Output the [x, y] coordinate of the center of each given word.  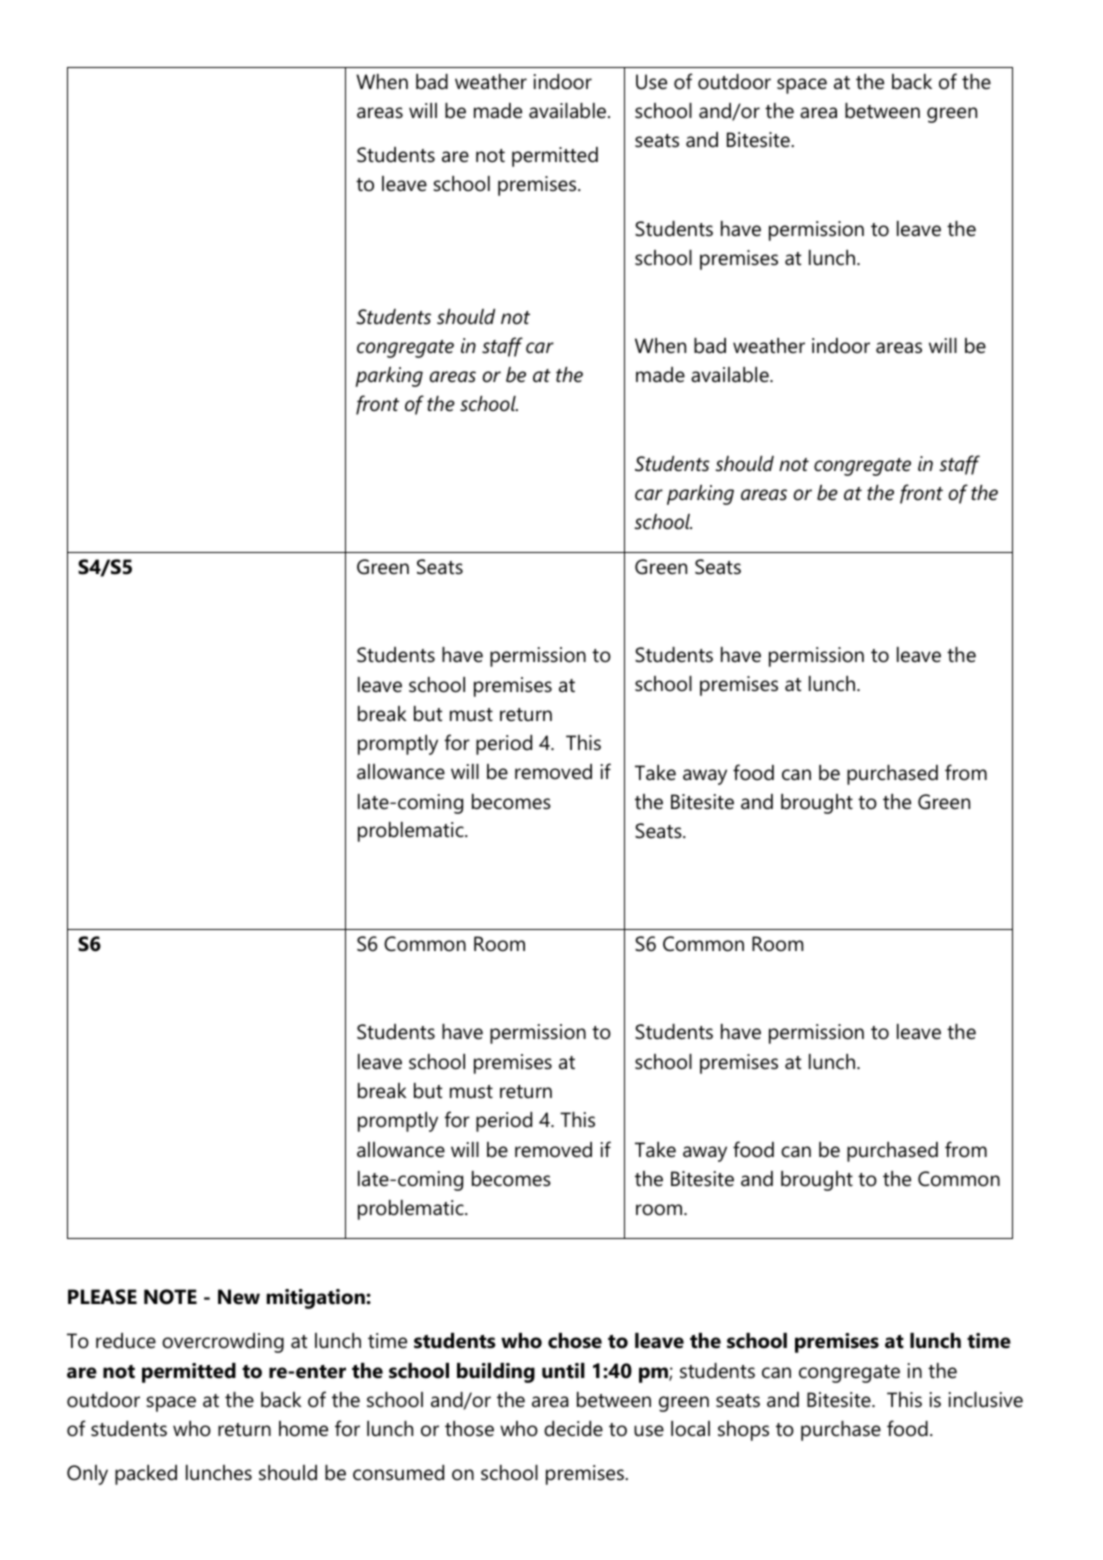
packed [146, 1475]
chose [575, 1341]
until [563, 1371]
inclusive [986, 1400]
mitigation [317, 1299]
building [496, 1373]
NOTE [170, 1297]
